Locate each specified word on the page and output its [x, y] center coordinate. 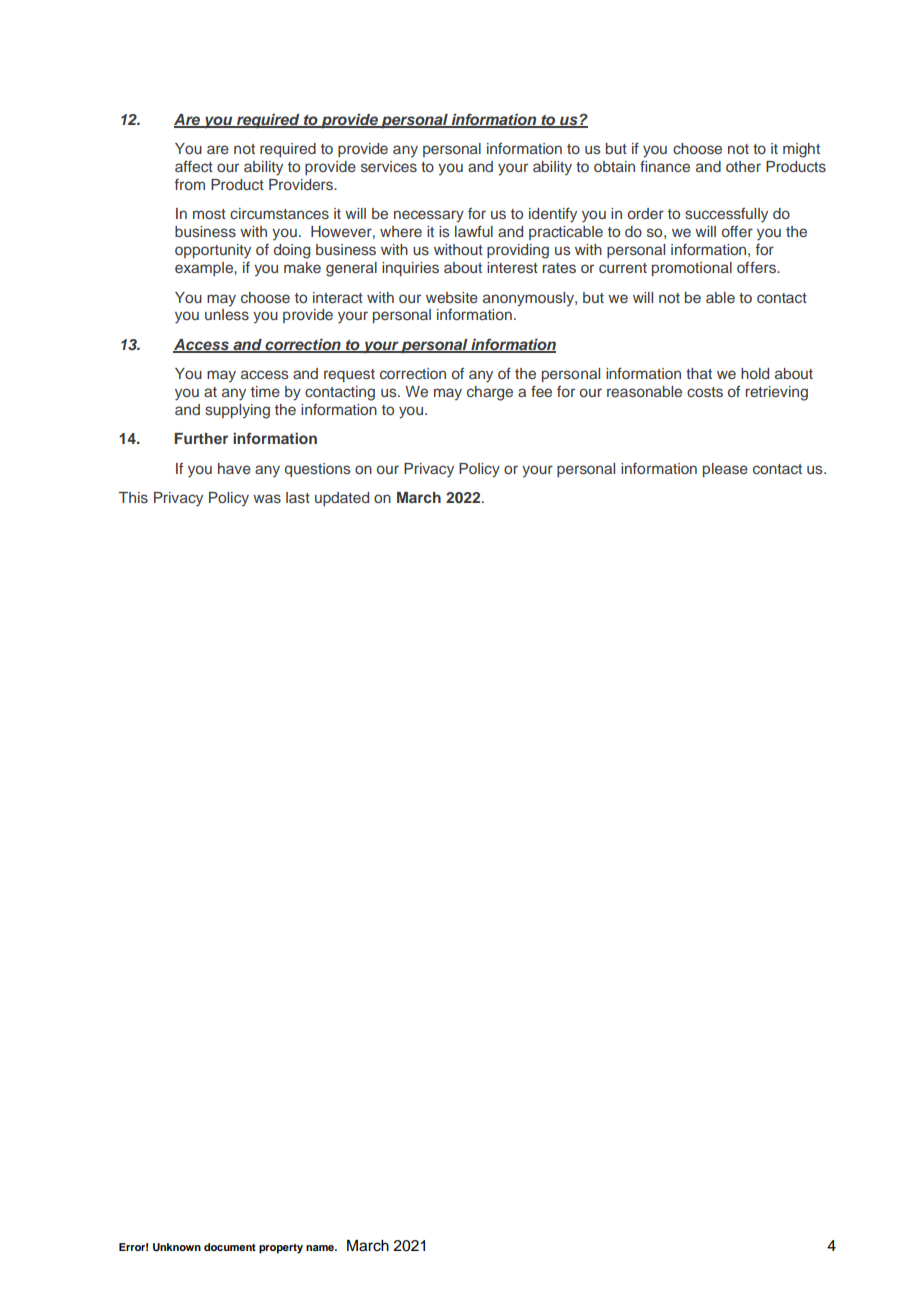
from [190, 184]
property [281, 1249]
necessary [429, 216]
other [743, 166]
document [230, 1247]
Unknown [177, 1247]
